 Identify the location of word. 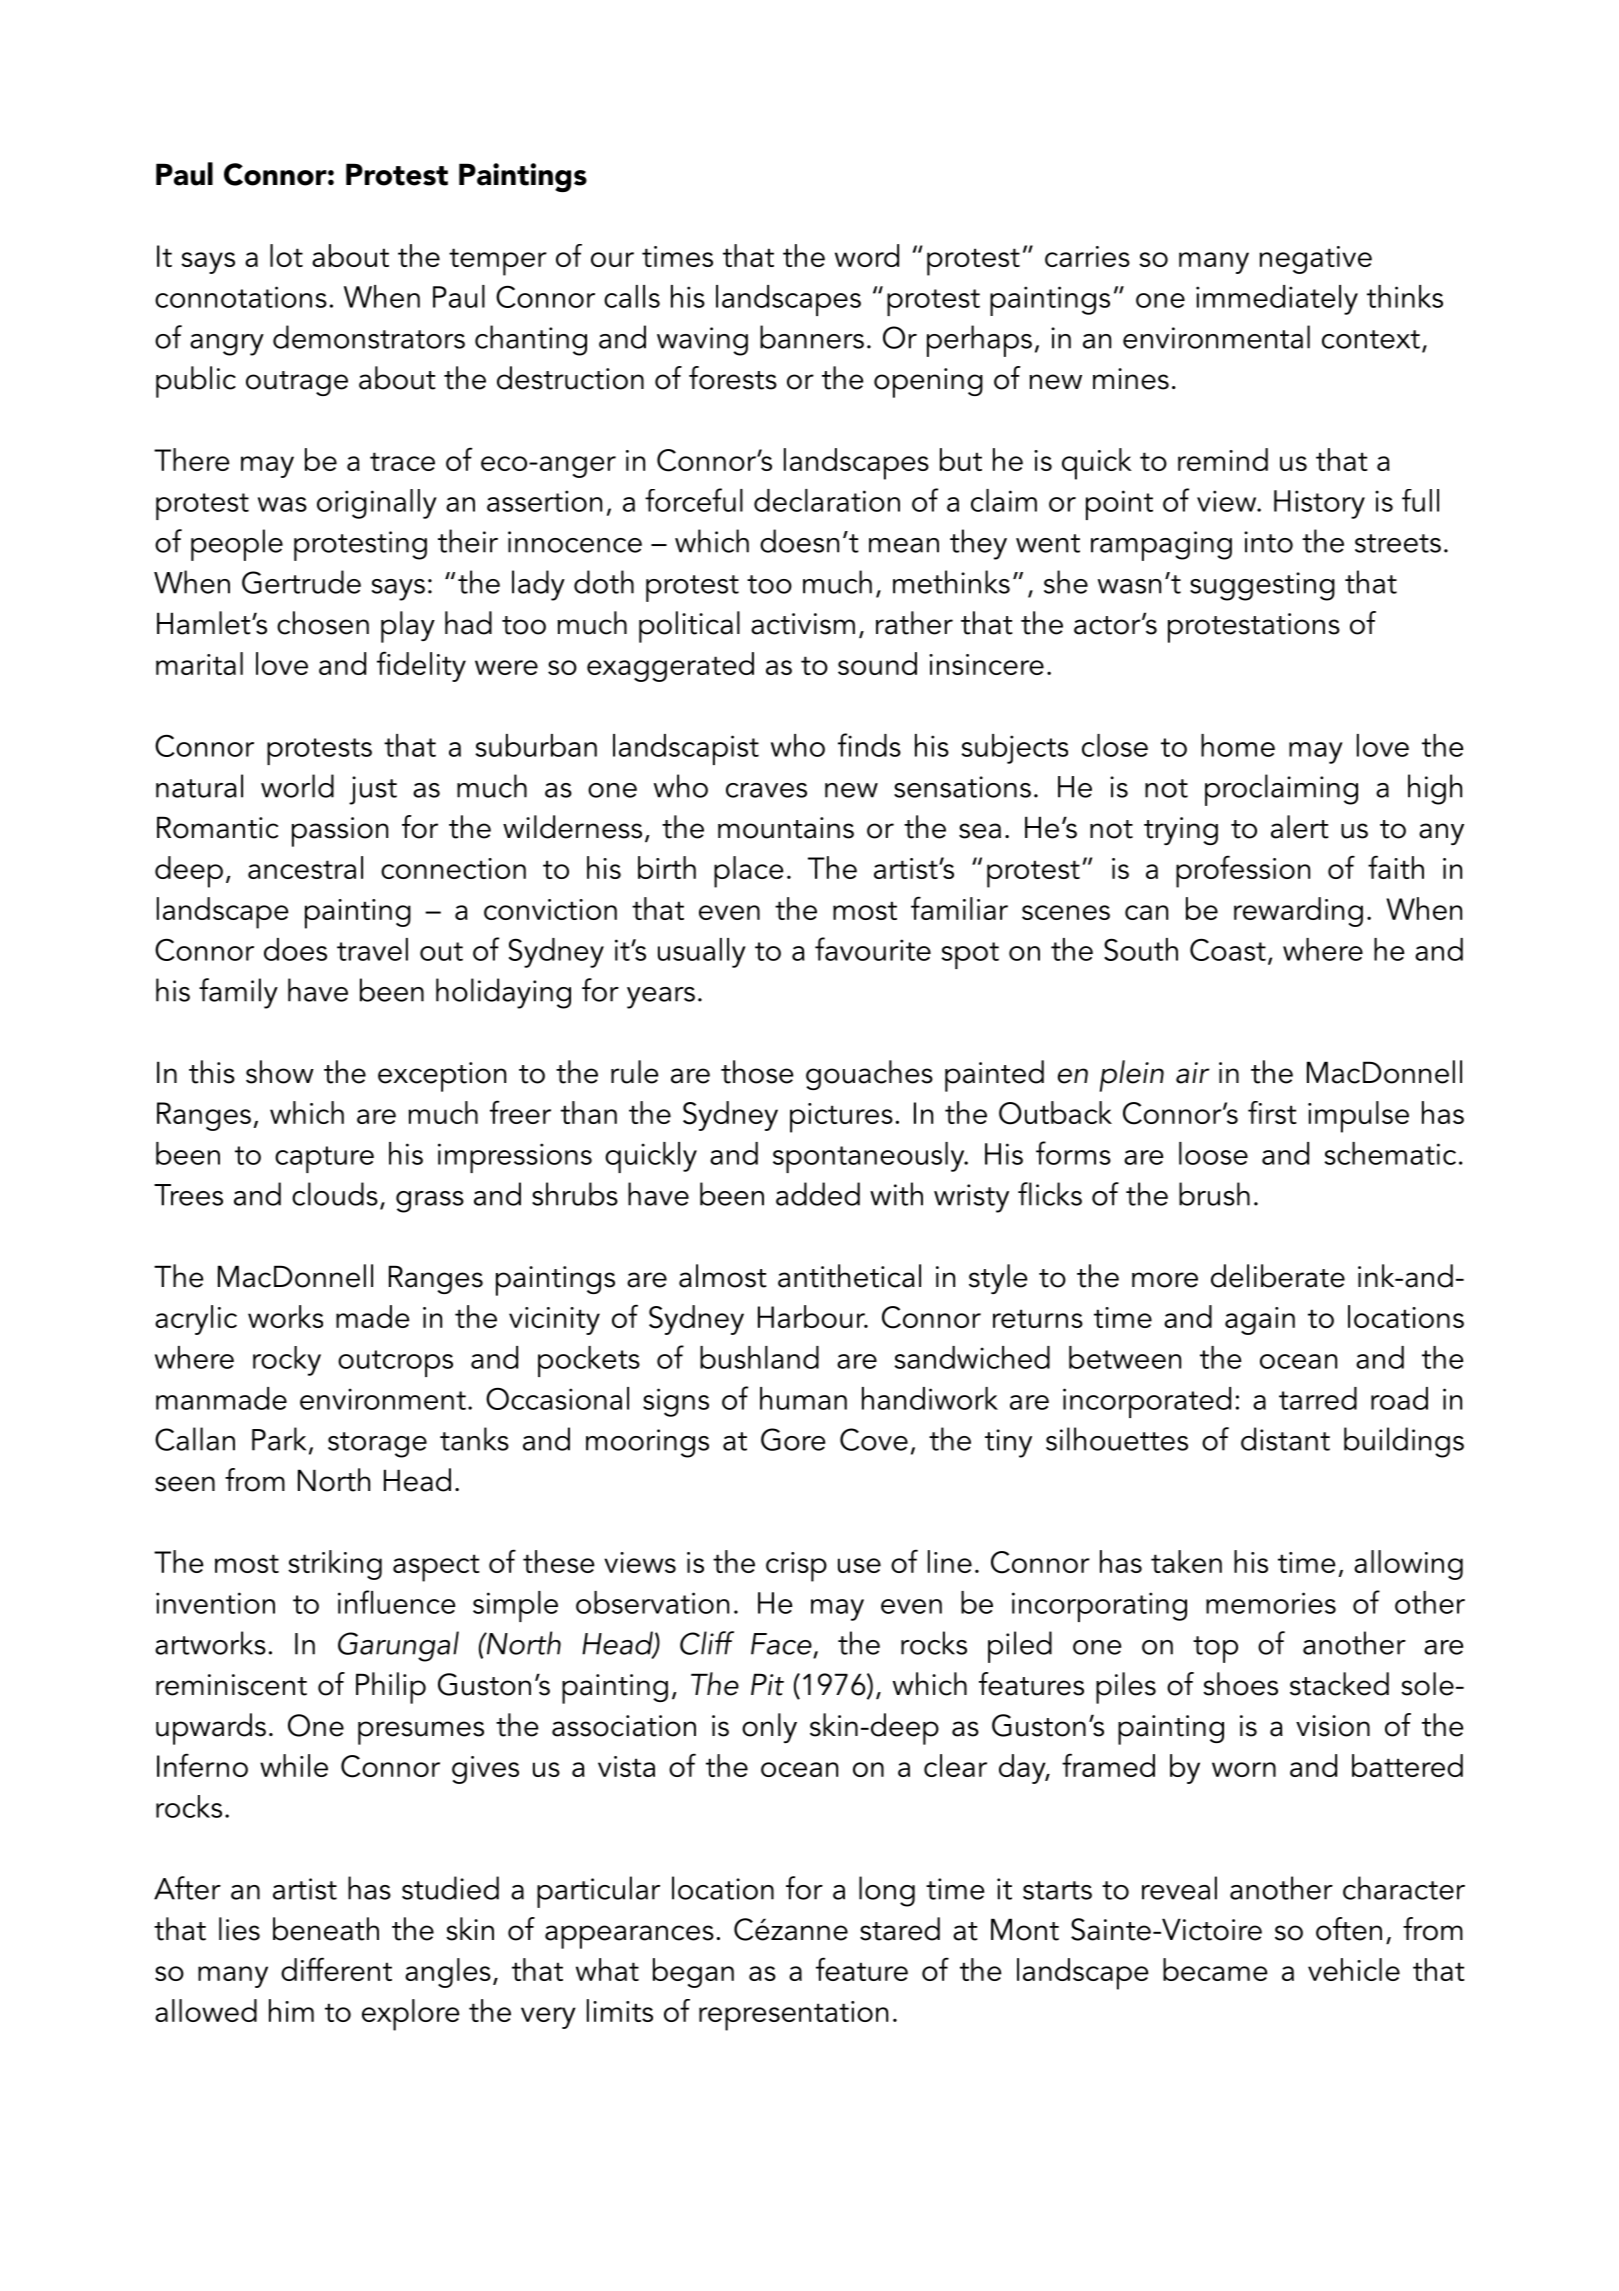
(867, 255).
